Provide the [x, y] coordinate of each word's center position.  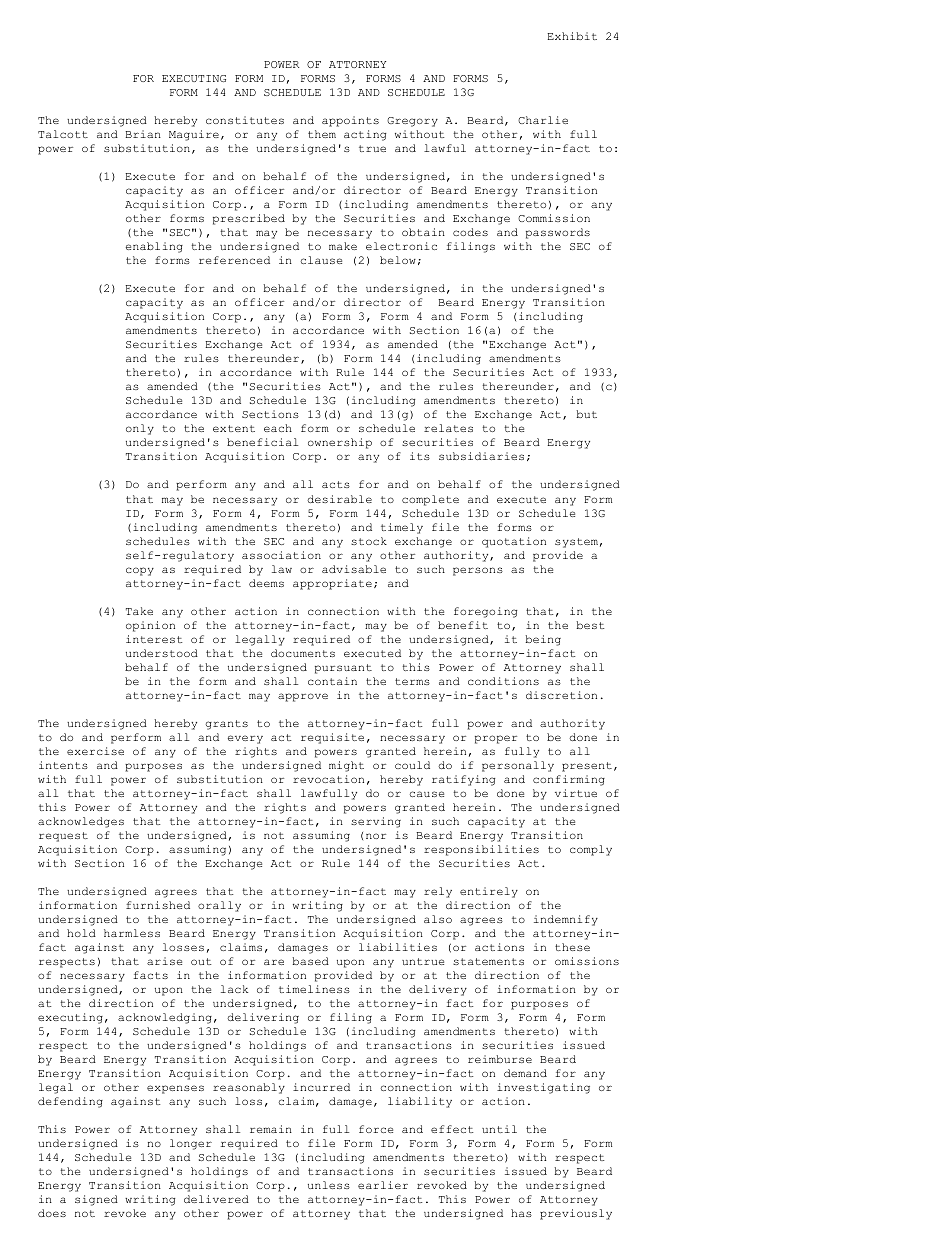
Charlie [543, 120]
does [52, 1213]
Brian [143, 134]
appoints [350, 121]
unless [329, 1185]
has [521, 1213]
